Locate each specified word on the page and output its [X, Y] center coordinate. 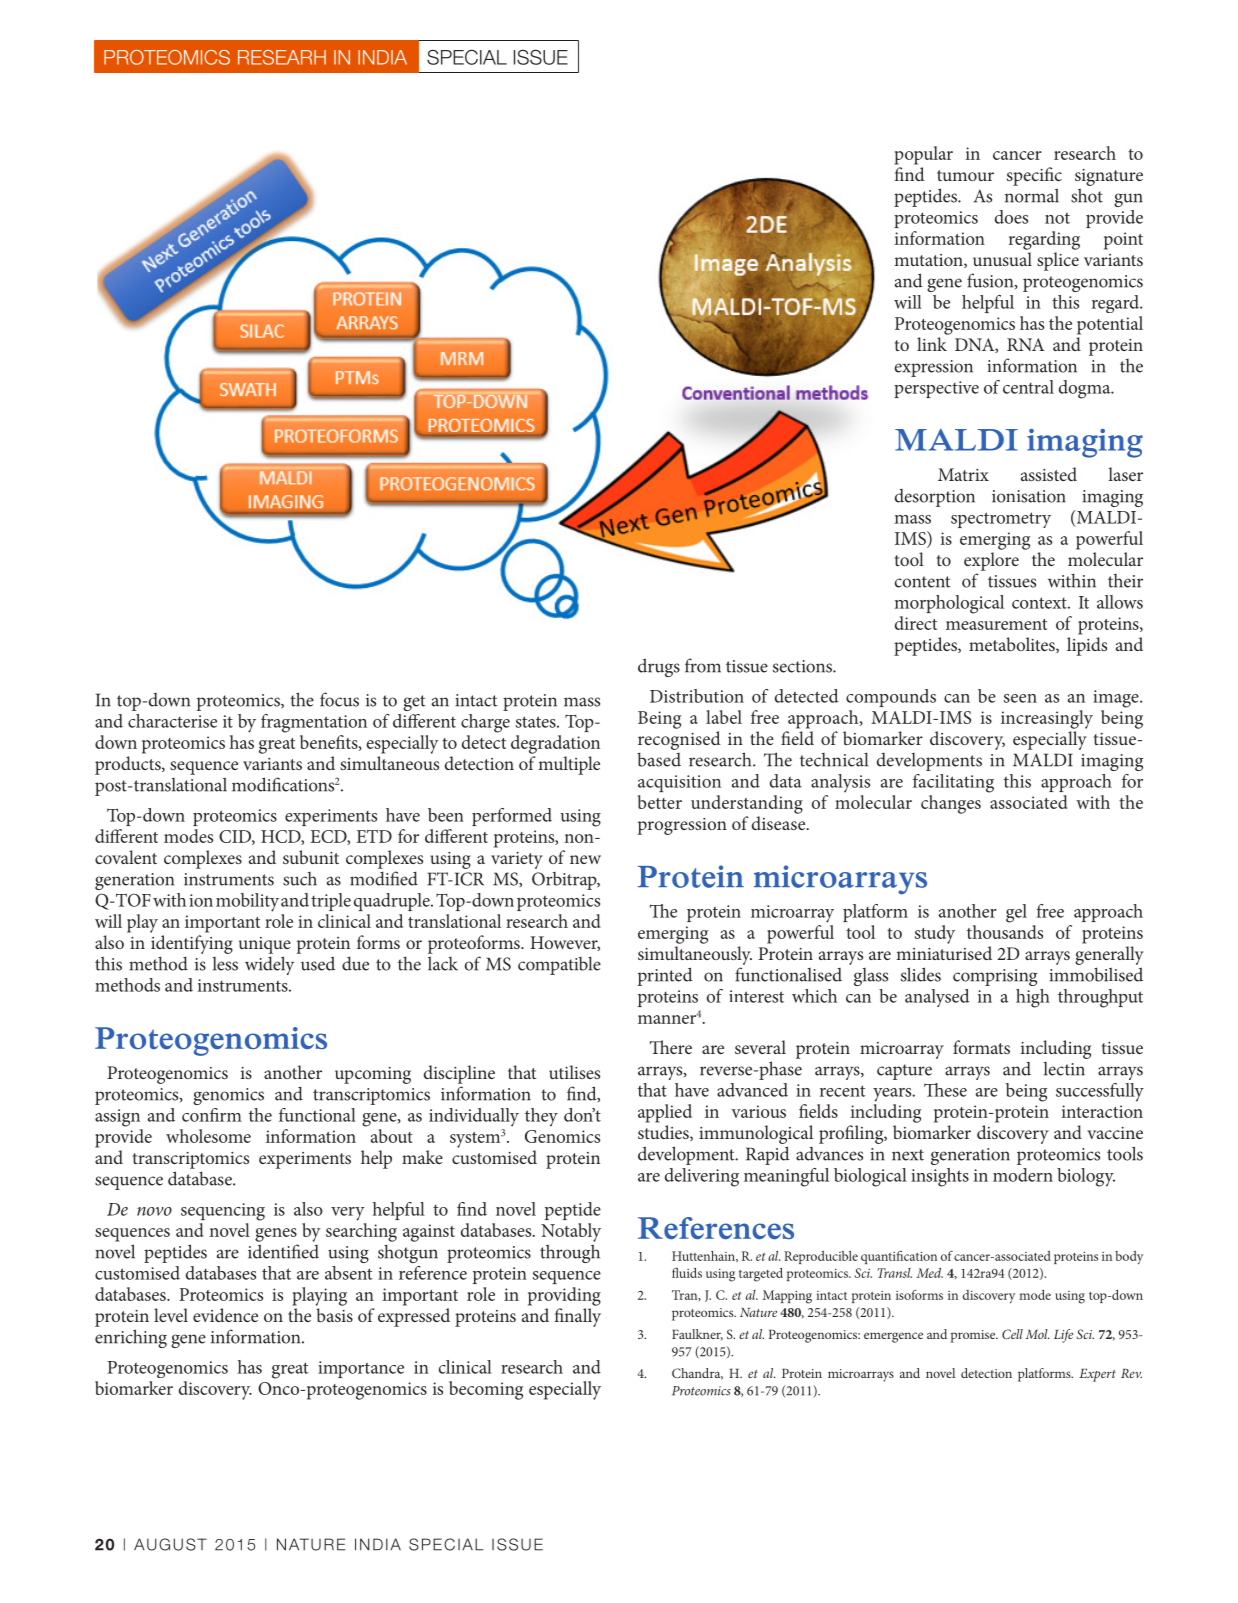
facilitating [953, 783]
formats [981, 1047]
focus [339, 699]
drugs [659, 667]
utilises [574, 1072]
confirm [212, 1115]
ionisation [1029, 496]
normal [1032, 195]
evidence [225, 1315]
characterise [172, 721]
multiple [569, 765]
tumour [965, 175]
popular [923, 155]
